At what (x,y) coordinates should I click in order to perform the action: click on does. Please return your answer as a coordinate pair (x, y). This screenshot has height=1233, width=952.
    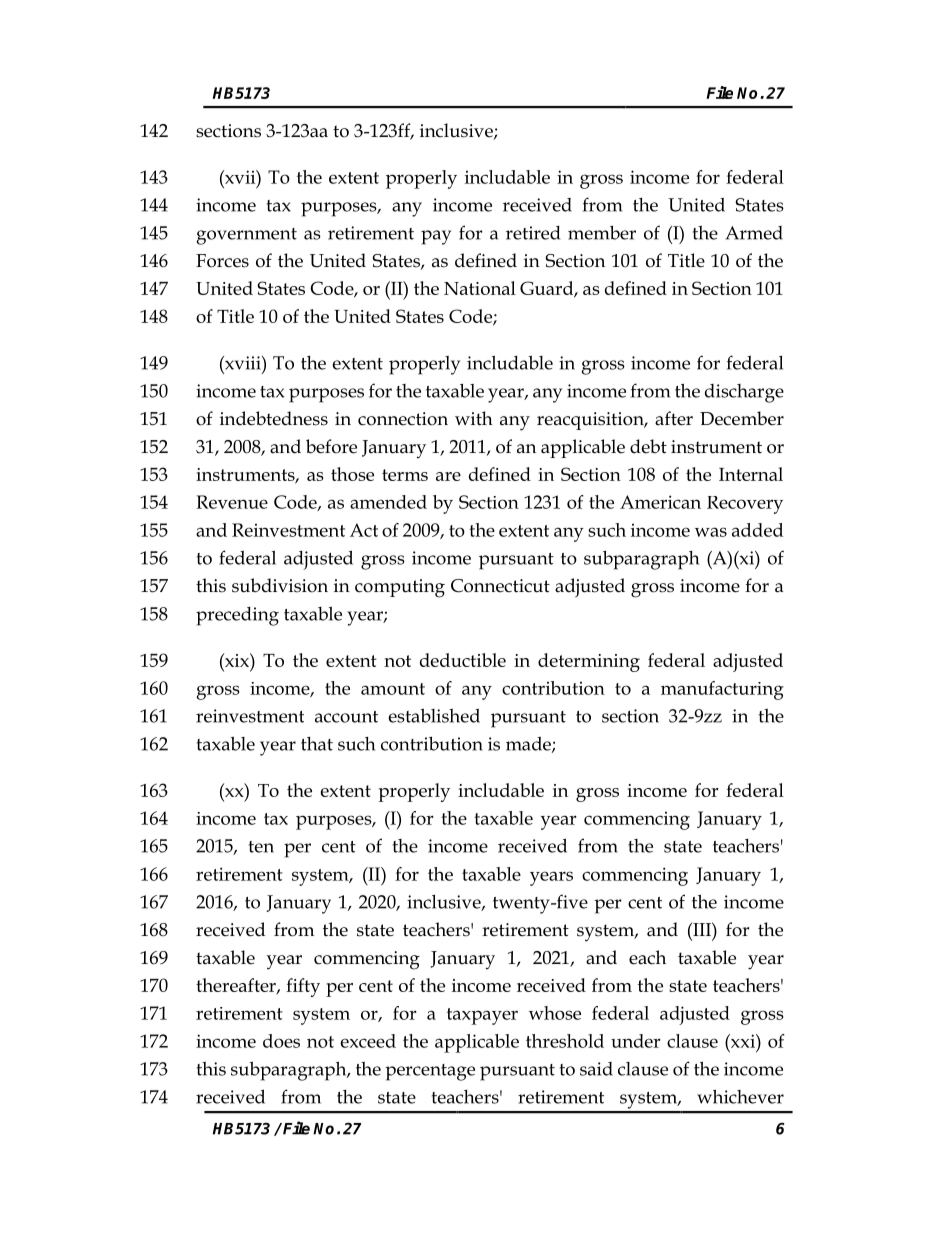
    Looking at the image, I should click on (281, 1041).
